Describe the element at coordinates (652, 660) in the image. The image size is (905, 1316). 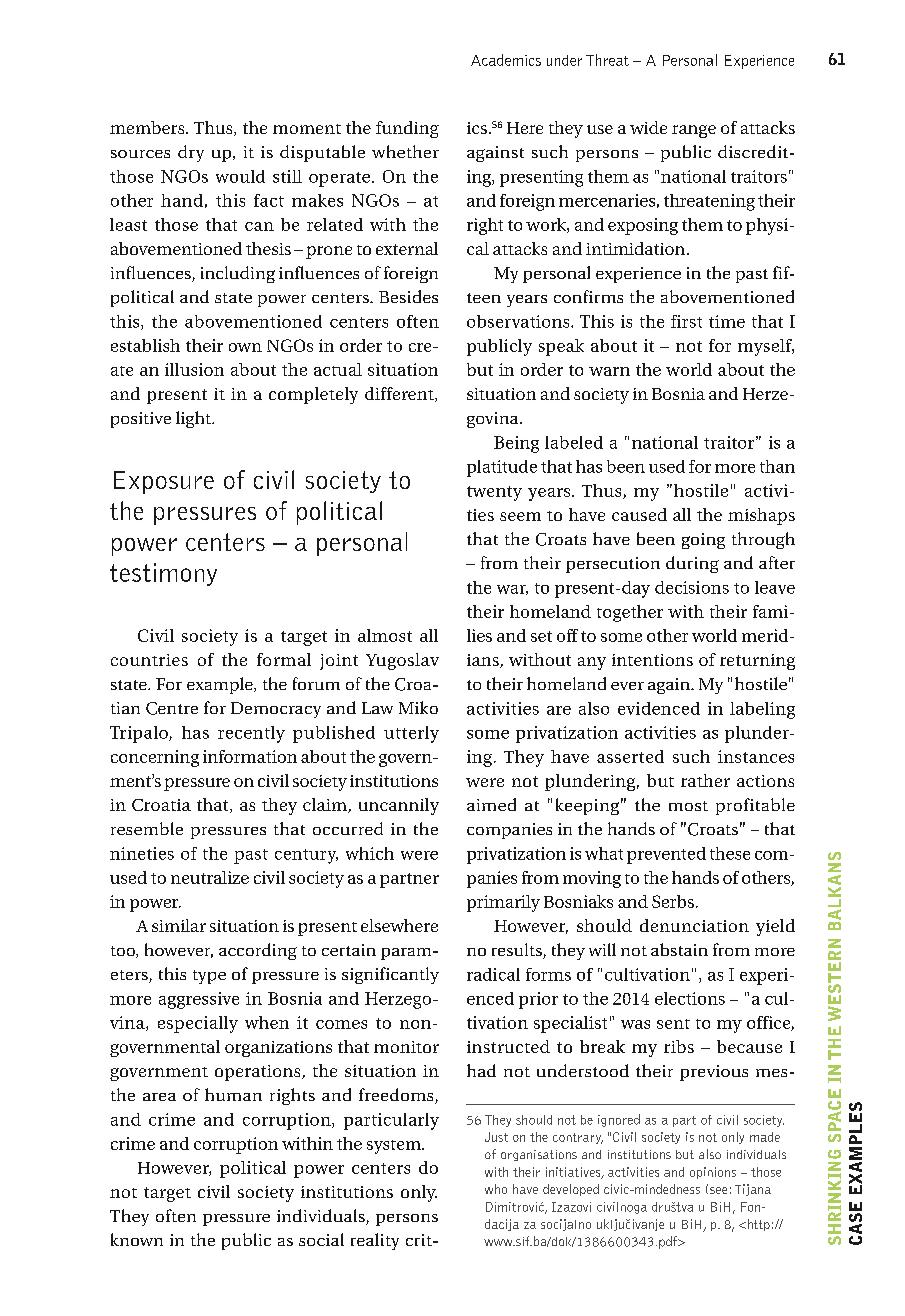
I see `intentions` at that location.
